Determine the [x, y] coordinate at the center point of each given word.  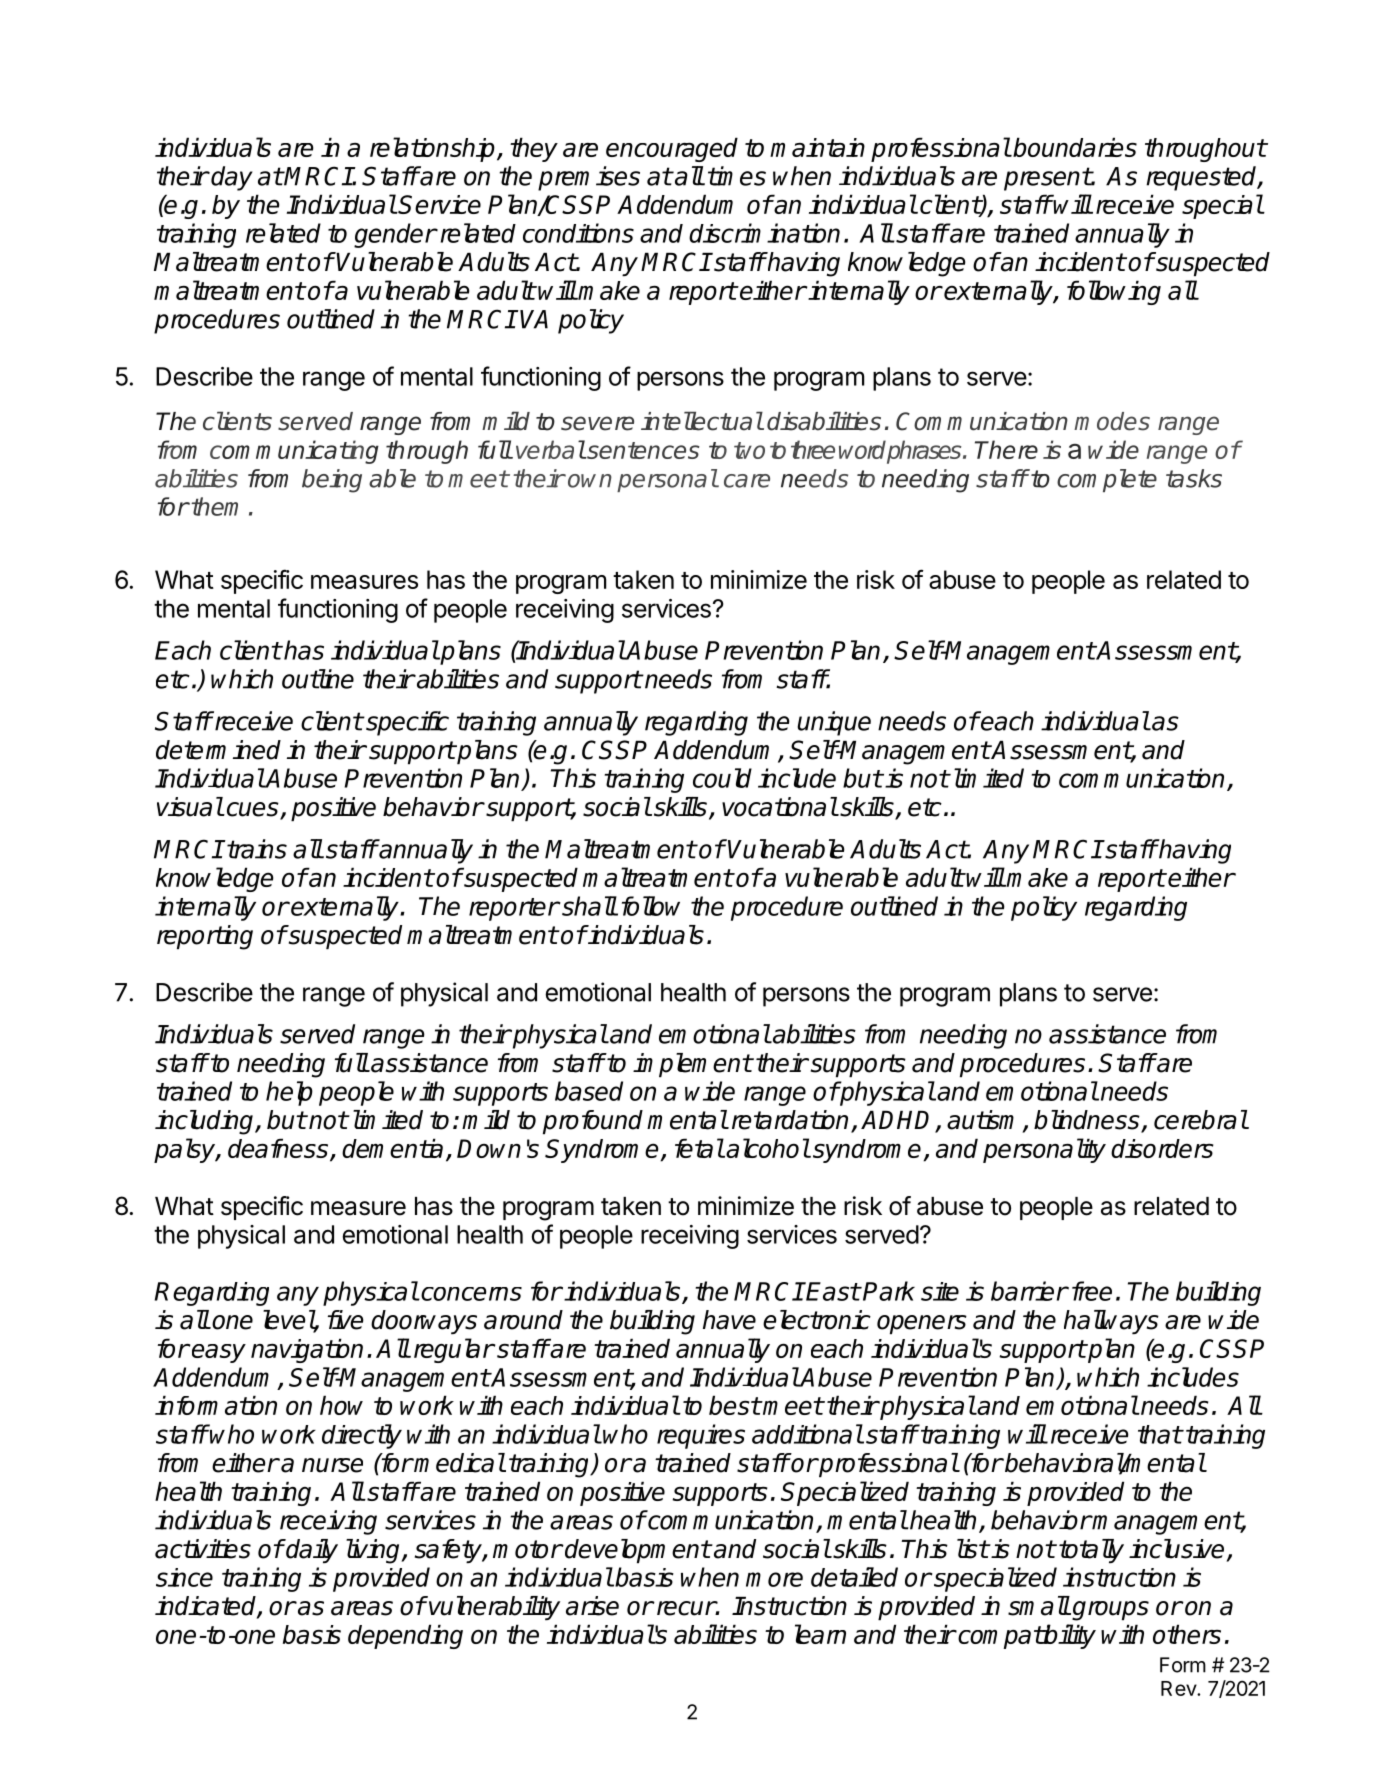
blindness [1088, 1121]
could [722, 778]
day [232, 178]
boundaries [1075, 147]
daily [311, 1551]
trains [256, 849]
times [737, 176]
